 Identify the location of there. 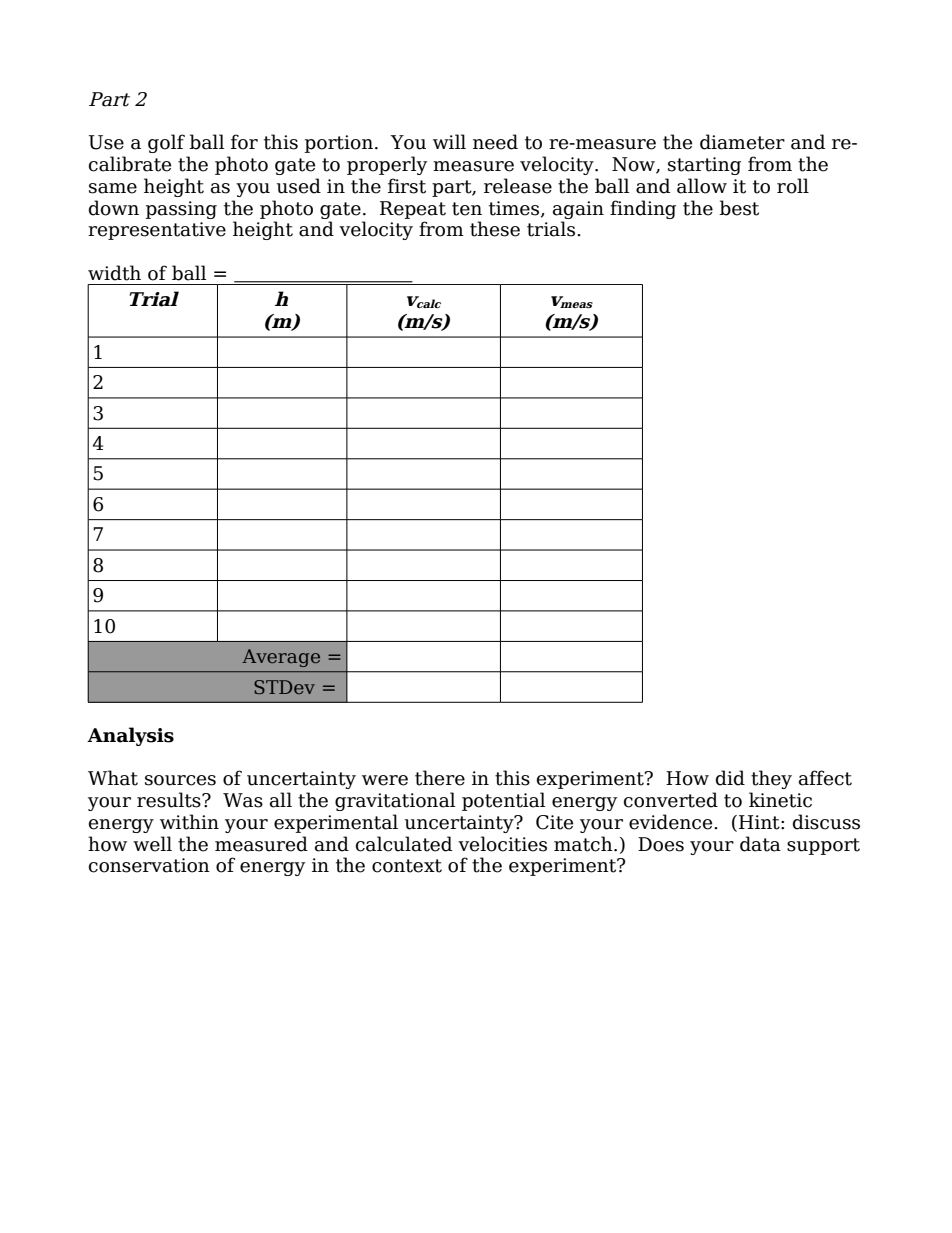
(440, 778).
